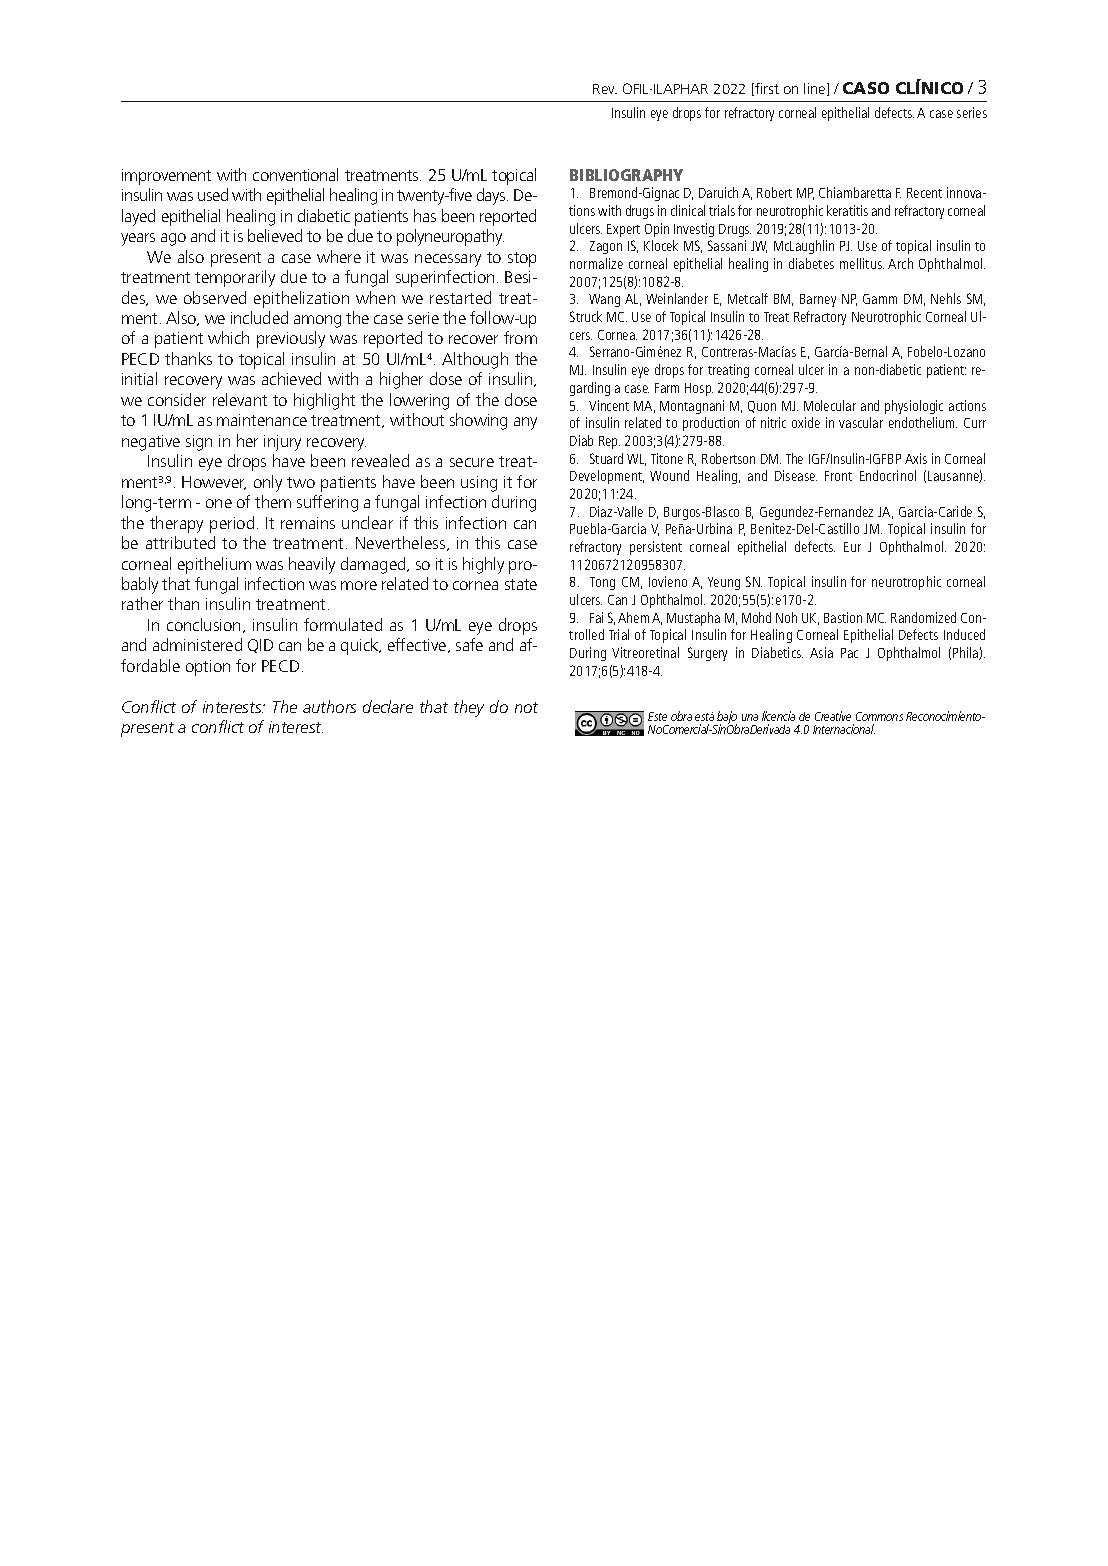 Image resolution: width=1108 pixels, height=1566 pixels. What do you see at coordinates (295, 174) in the screenshot?
I see `conventional` at bounding box center [295, 174].
